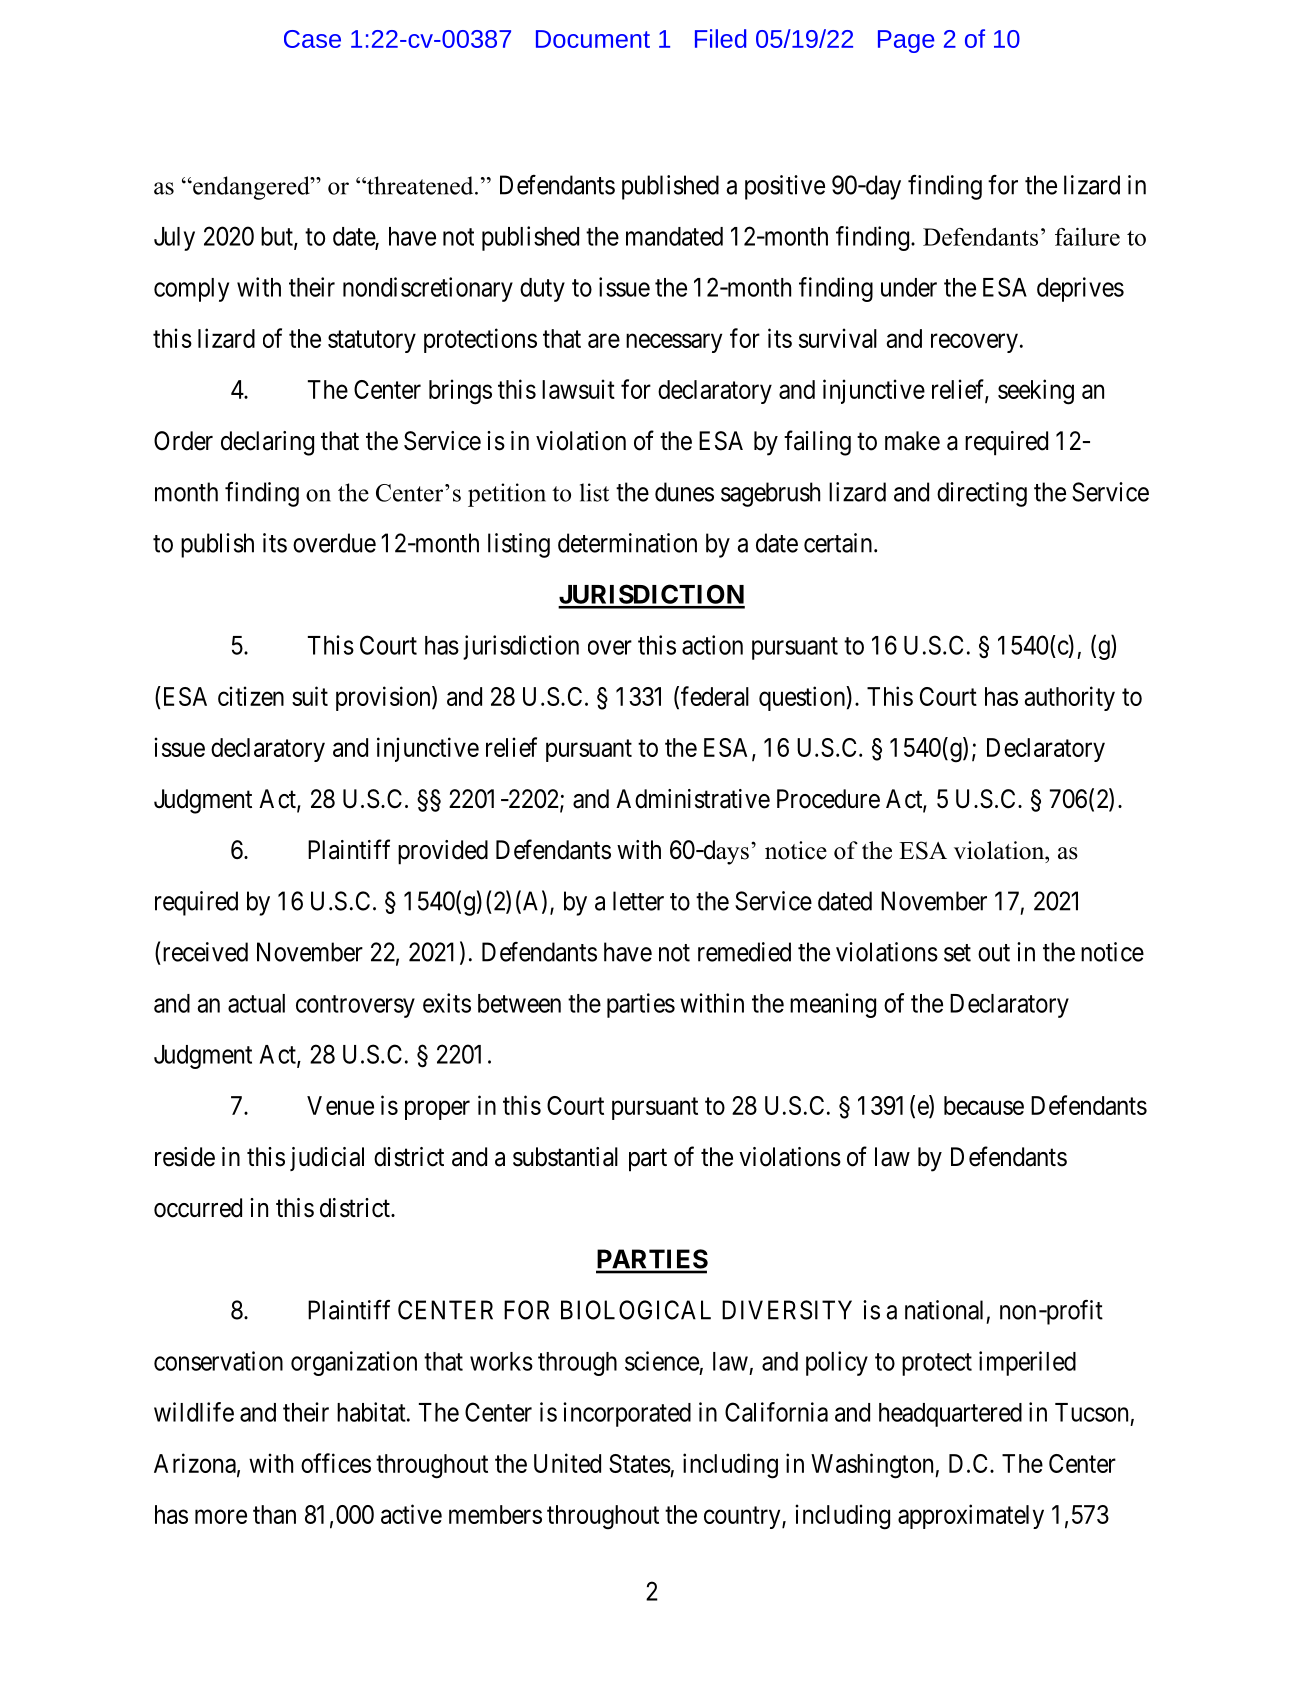  Describe the element at coordinates (984, 1105) in the screenshot. I see `because` at that location.
